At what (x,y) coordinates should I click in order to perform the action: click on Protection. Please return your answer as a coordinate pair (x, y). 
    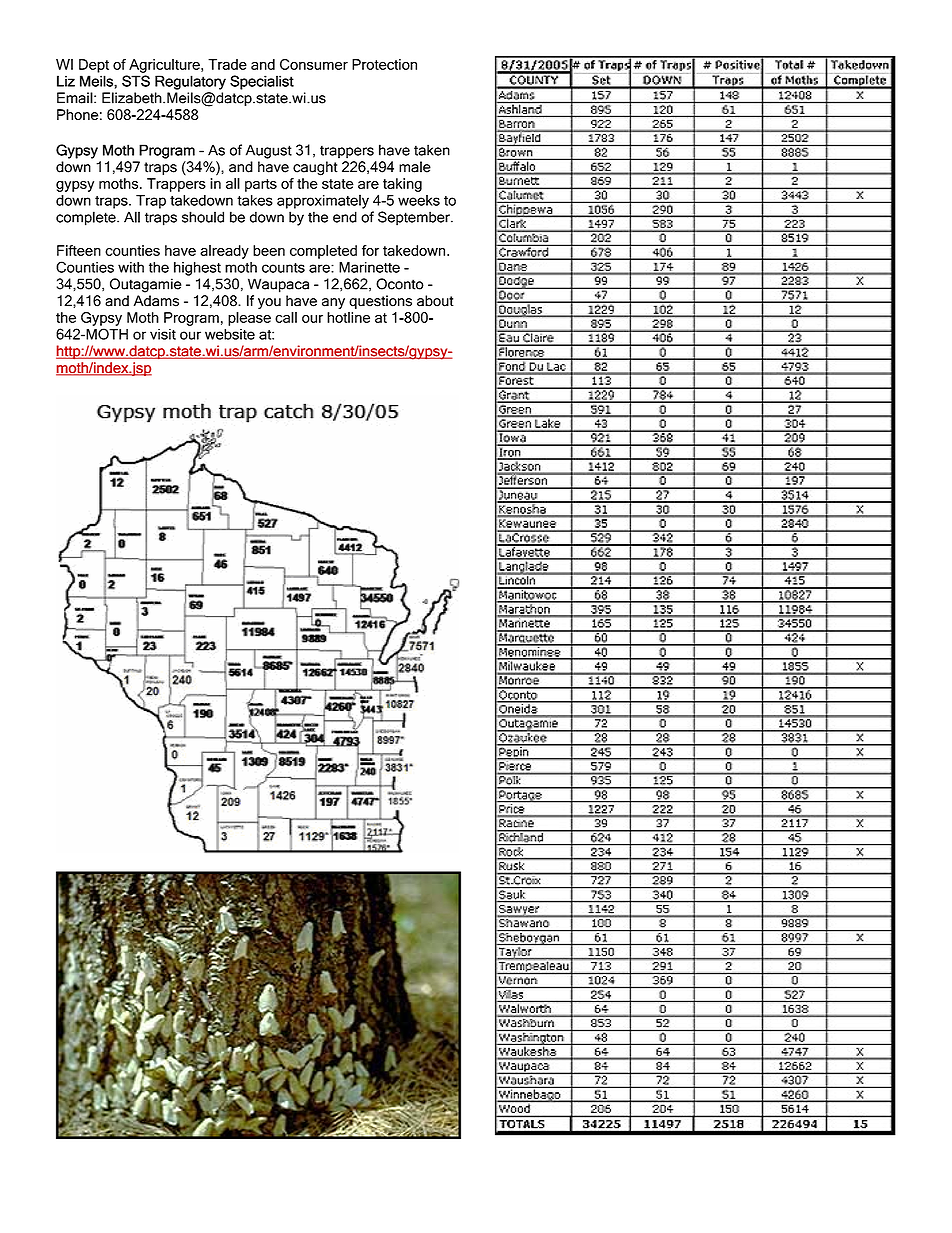
    Looking at the image, I should click on (384, 64).
